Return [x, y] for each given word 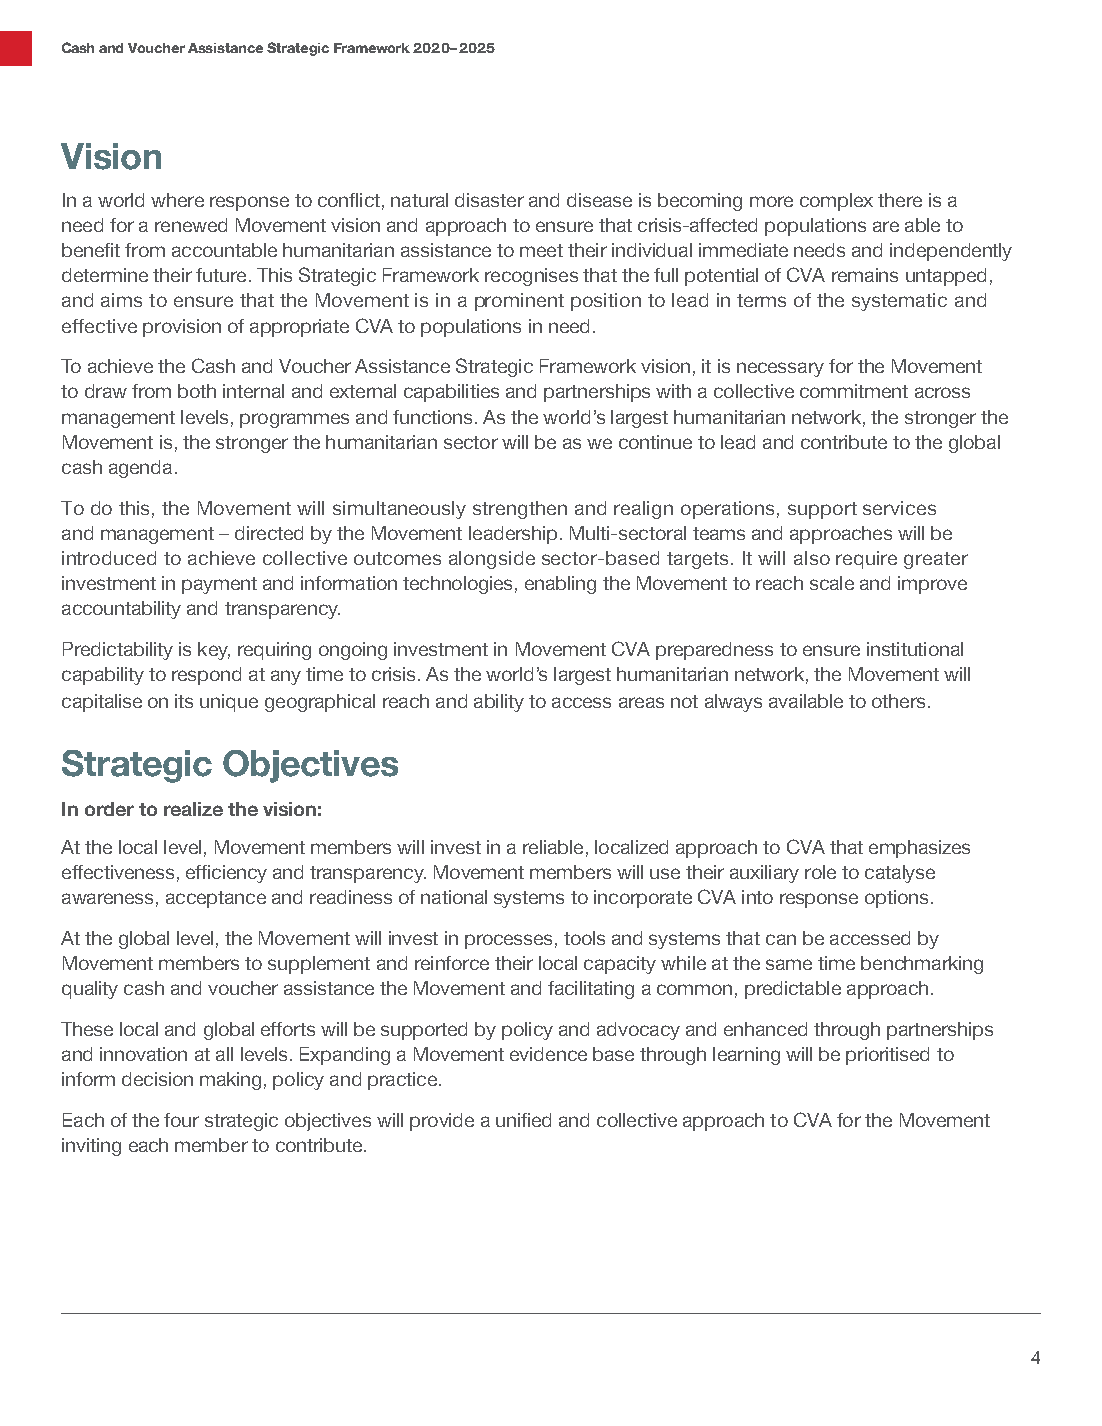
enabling [560, 585]
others [898, 701]
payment [219, 585]
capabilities [451, 393]
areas [641, 702]
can [781, 939]
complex [836, 202]
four [181, 1120]
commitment [854, 391]
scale [832, 583]
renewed [191, 225]
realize [193, 809]
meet [541, 250]
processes [508, 941]
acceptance [216, 899]
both [197, 391]
